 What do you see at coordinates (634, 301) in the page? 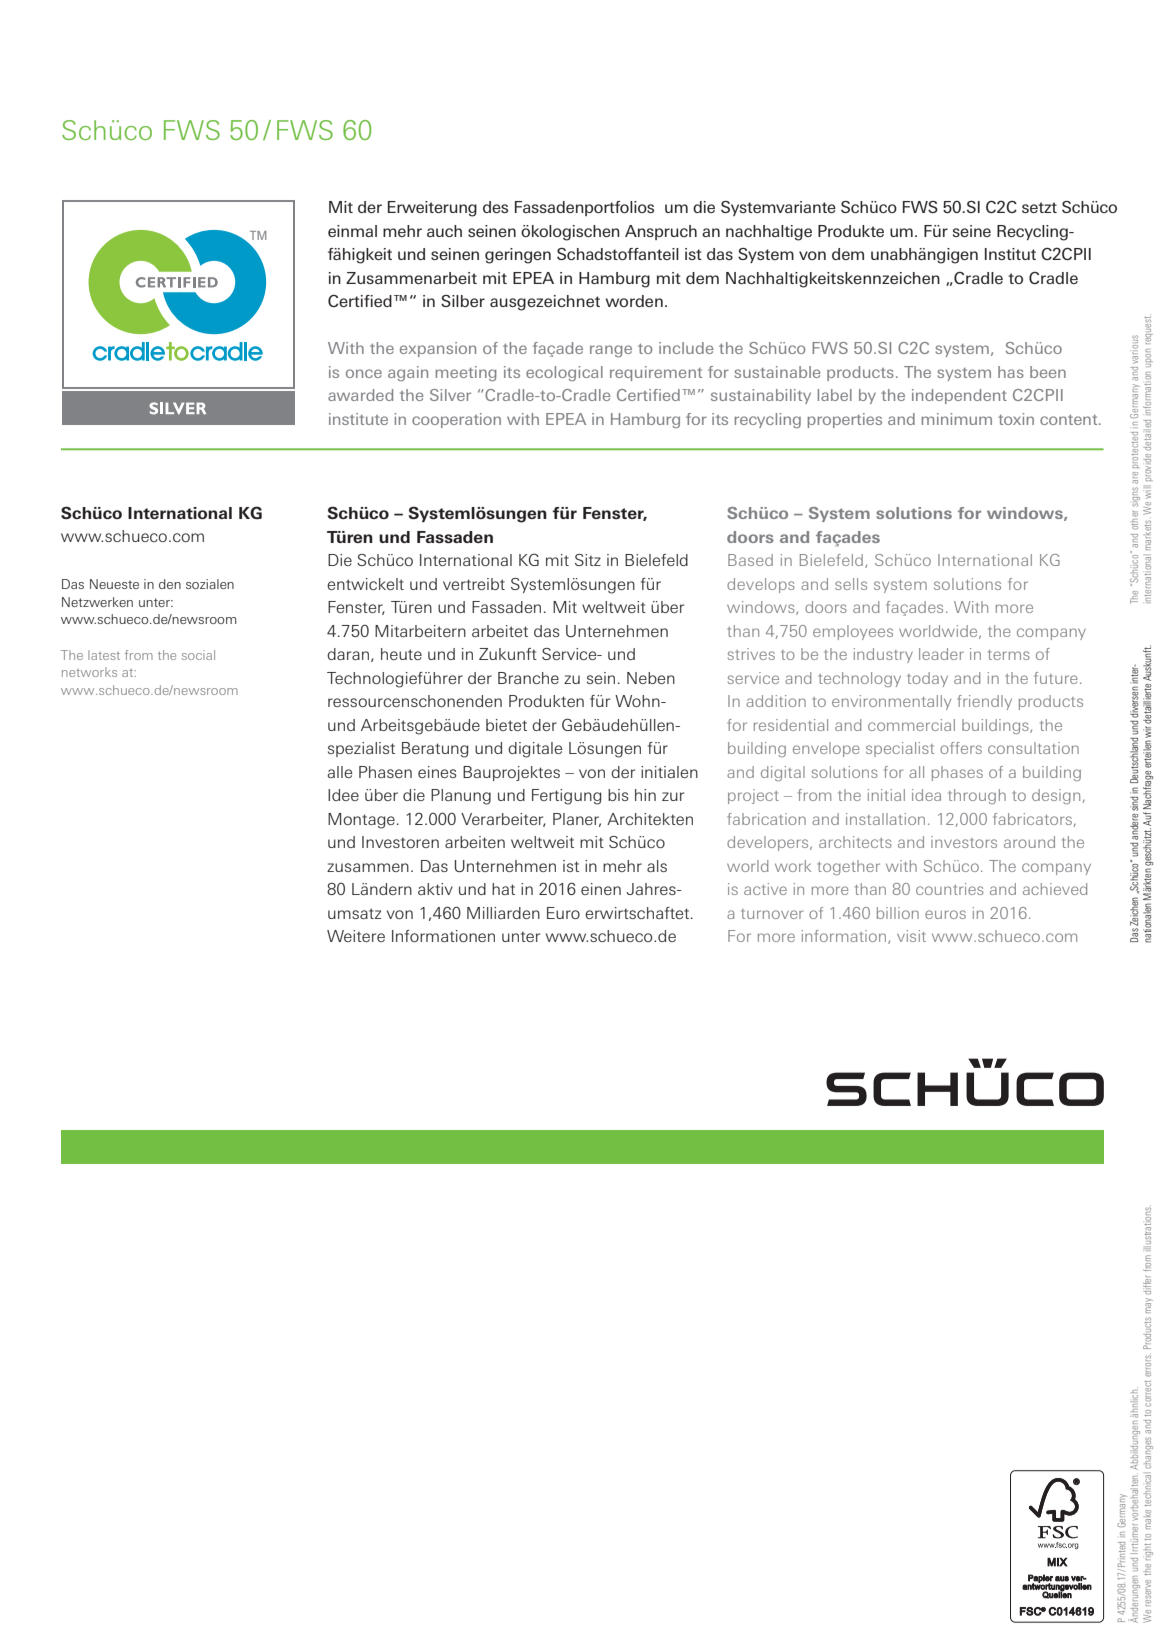
I see `worden` at bounding box center [634, 301].
